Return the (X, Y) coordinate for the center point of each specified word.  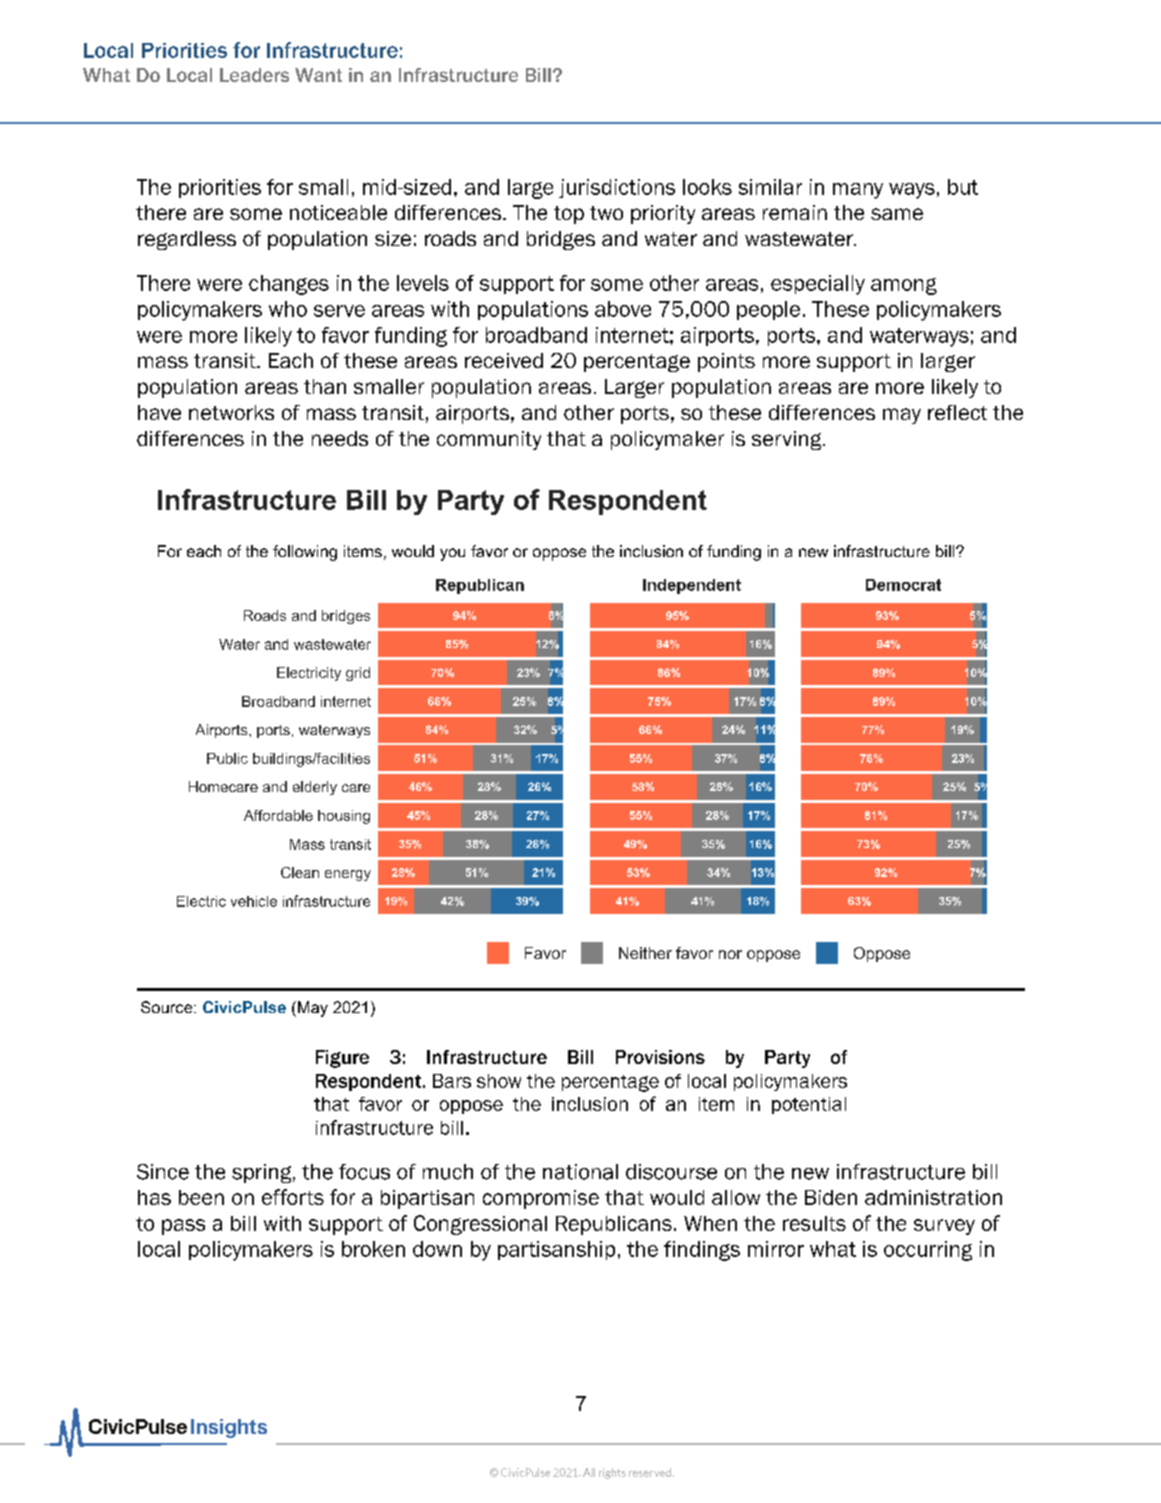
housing (344, 817)
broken (373, 1249)
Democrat (903, 585)
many (858, 191)
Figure (342, 1059)
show (499, 1081)
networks (231, 412)
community (489, 440)
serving (788, 440)
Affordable (278, 815)
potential (809, 1105)
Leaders (254, 75)
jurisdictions (617, 188)
